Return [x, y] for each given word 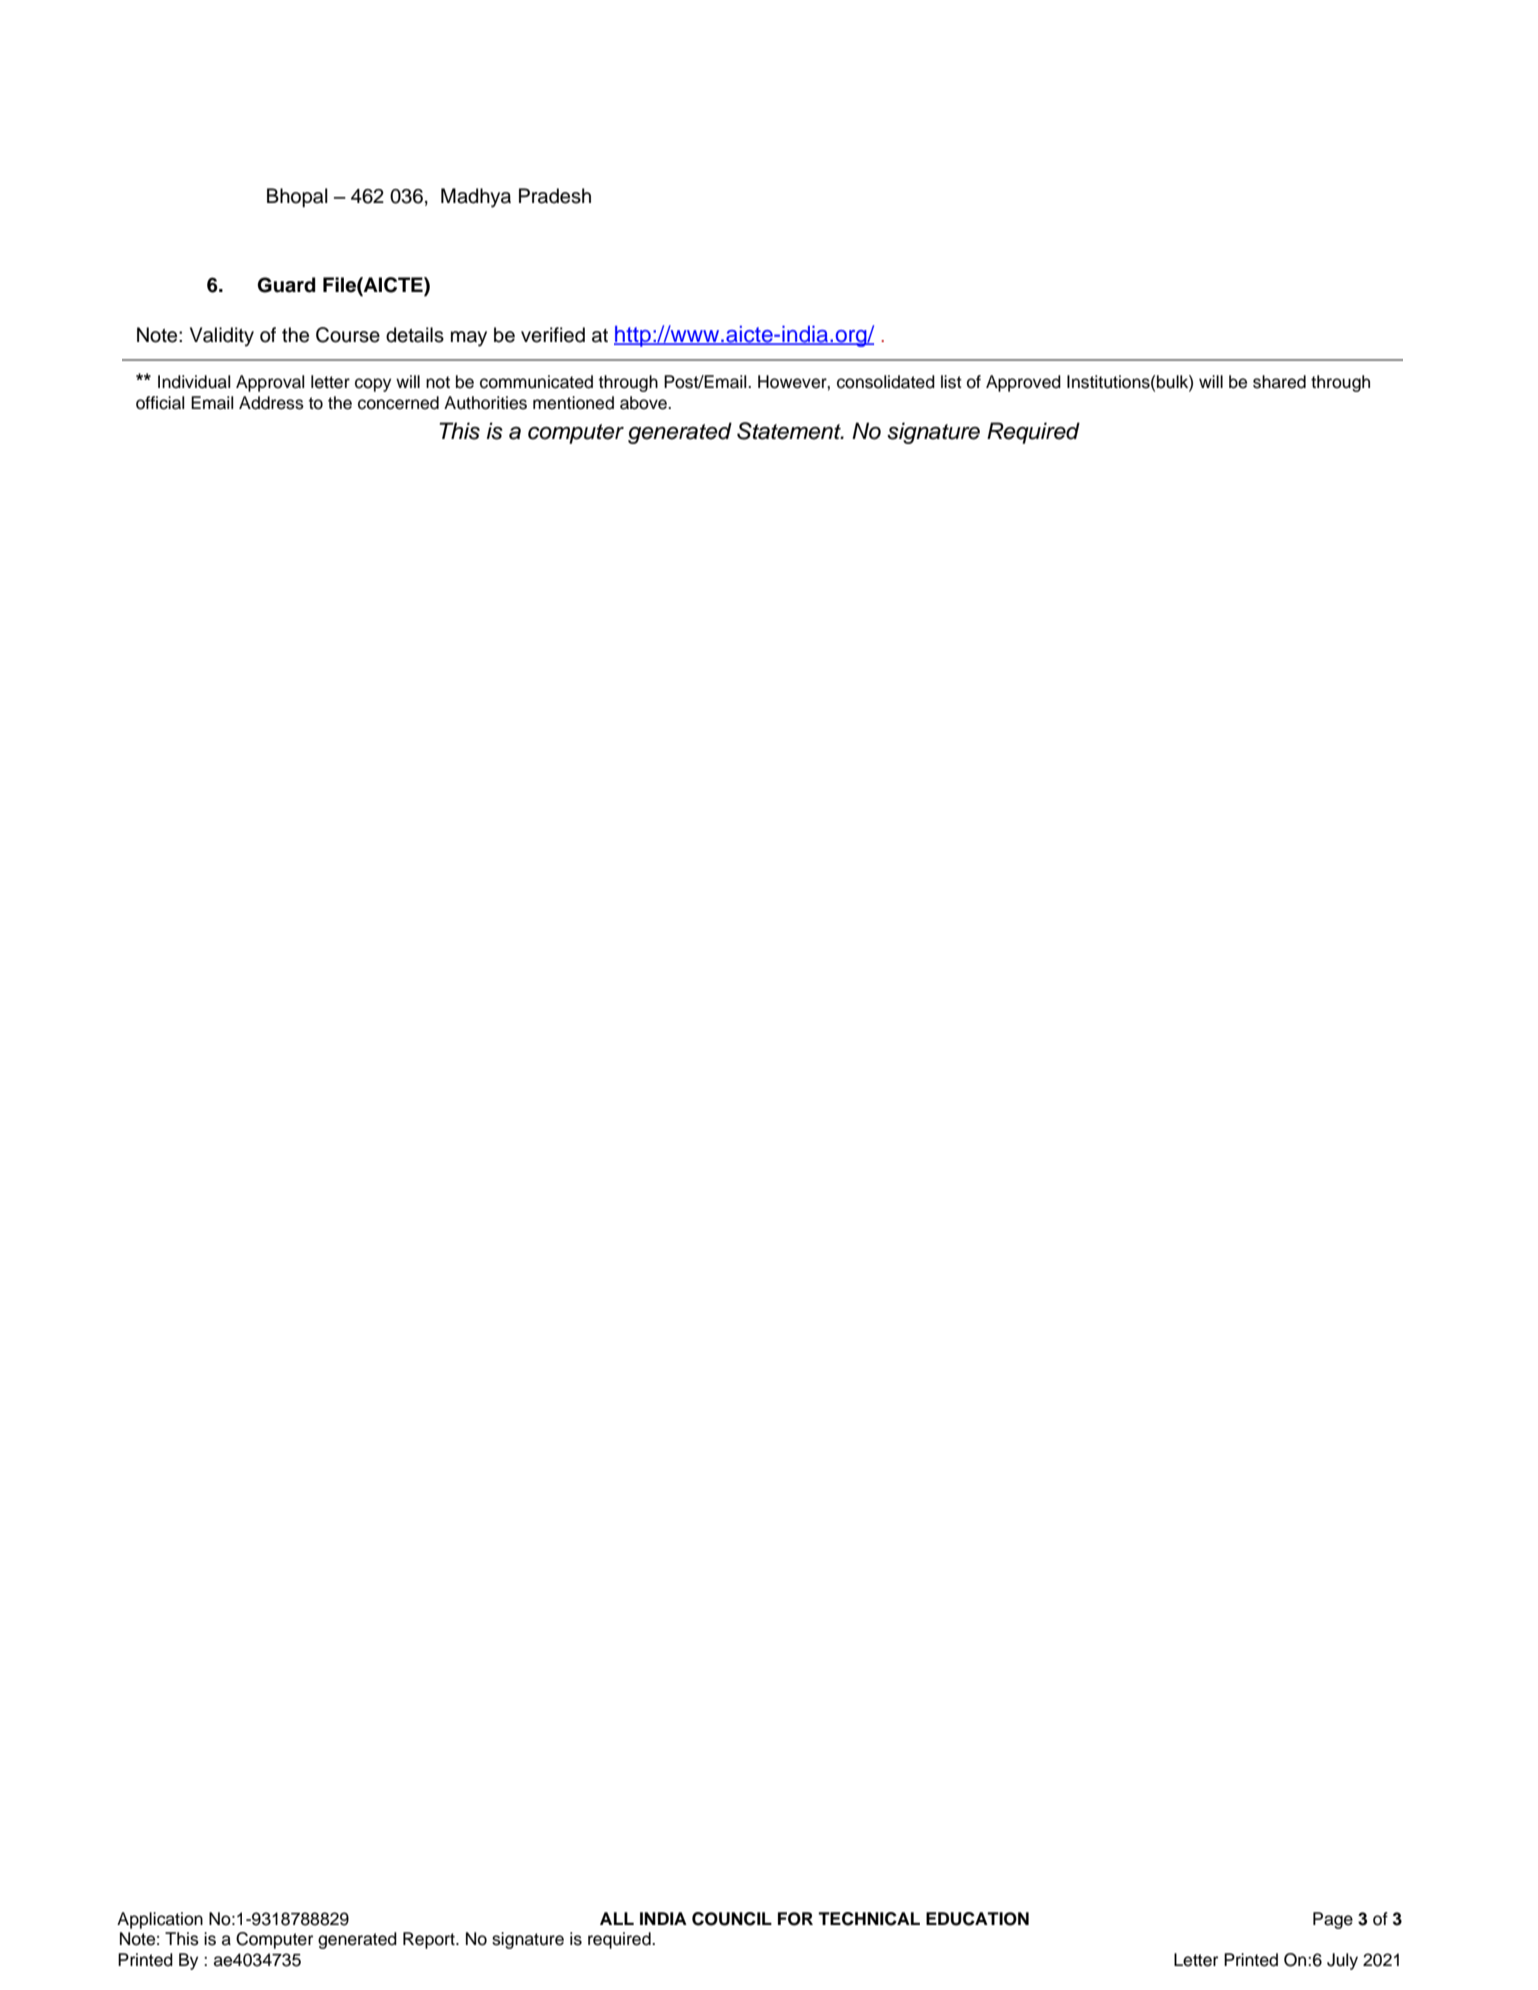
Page [1333, 1920]
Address [271, 403]
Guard [286, 285]
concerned [398, 403]
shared [1279, 382]
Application [160, 1920]
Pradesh [555, 196]
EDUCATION [977, 1919]
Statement [790, 431]
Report [430, 1940]
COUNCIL [732, 1919]
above [644, 403]
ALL [617, 1918]
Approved [1023, 383]
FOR [795, 1919]
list [951, 382]
